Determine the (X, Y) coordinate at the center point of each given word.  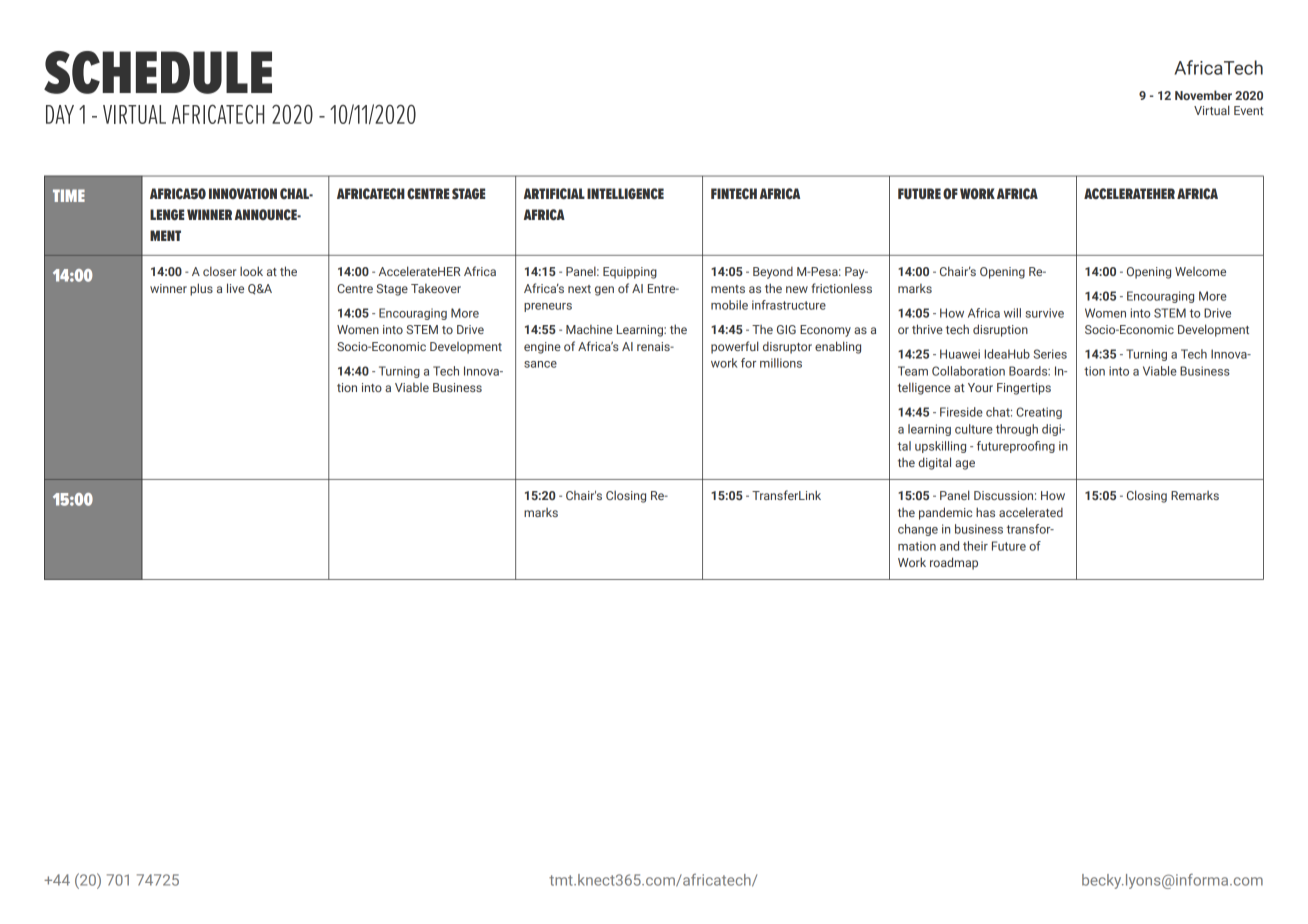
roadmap (954, 563)
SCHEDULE (158, 72)
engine (542, 348)
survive (1045, 313)
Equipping (630, 273)
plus (201, 289)
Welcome (1200, 271)
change (918, 530)
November (1203, 95)
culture (974, 429)
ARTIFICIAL (554, 194)
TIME (69, 195)
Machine (589, 329)
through (1017, 430)
